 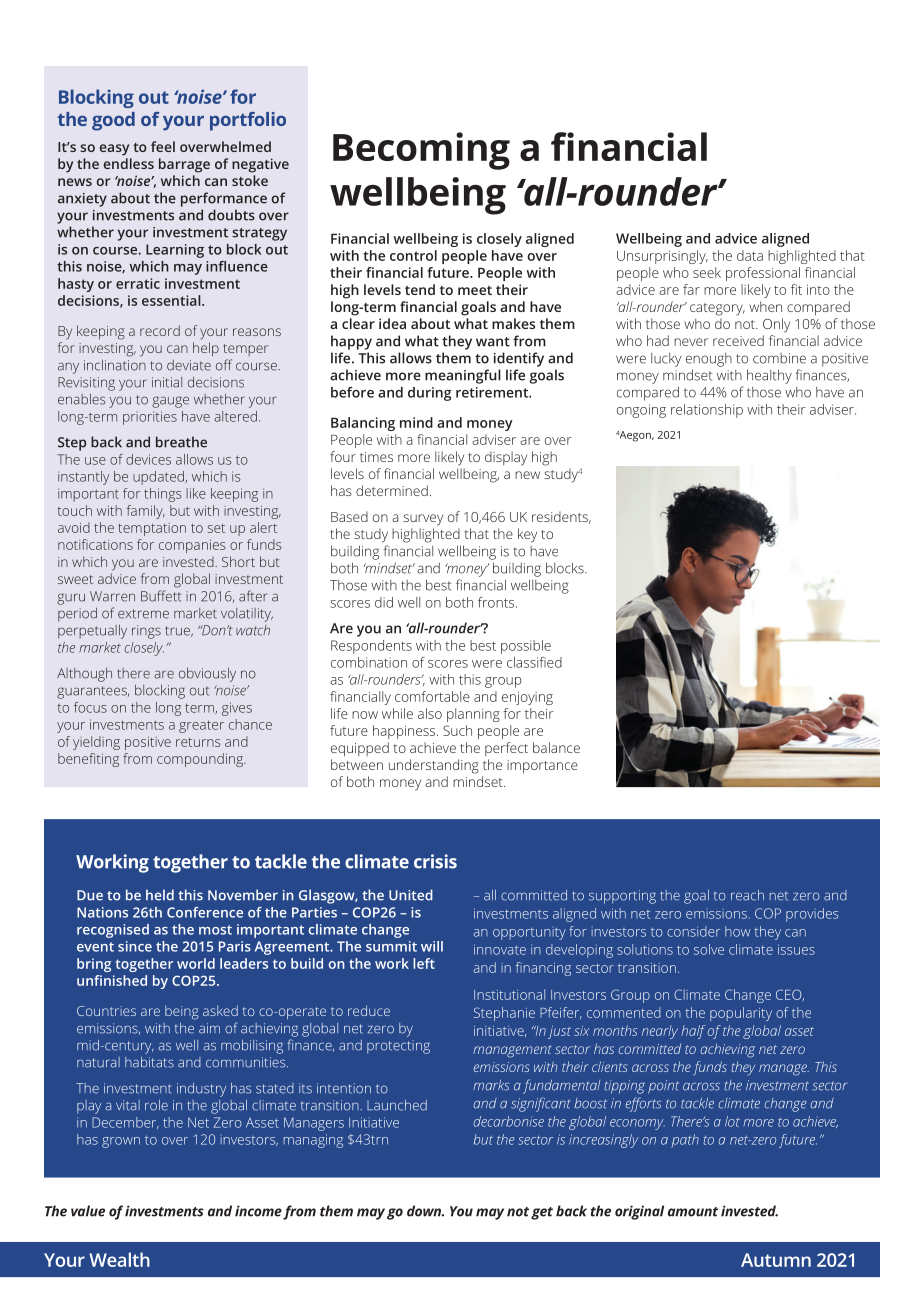 What do you see at coordinates (707, 411) in the screenshot?
I see `relationship` at bounding box center [707, 411].
